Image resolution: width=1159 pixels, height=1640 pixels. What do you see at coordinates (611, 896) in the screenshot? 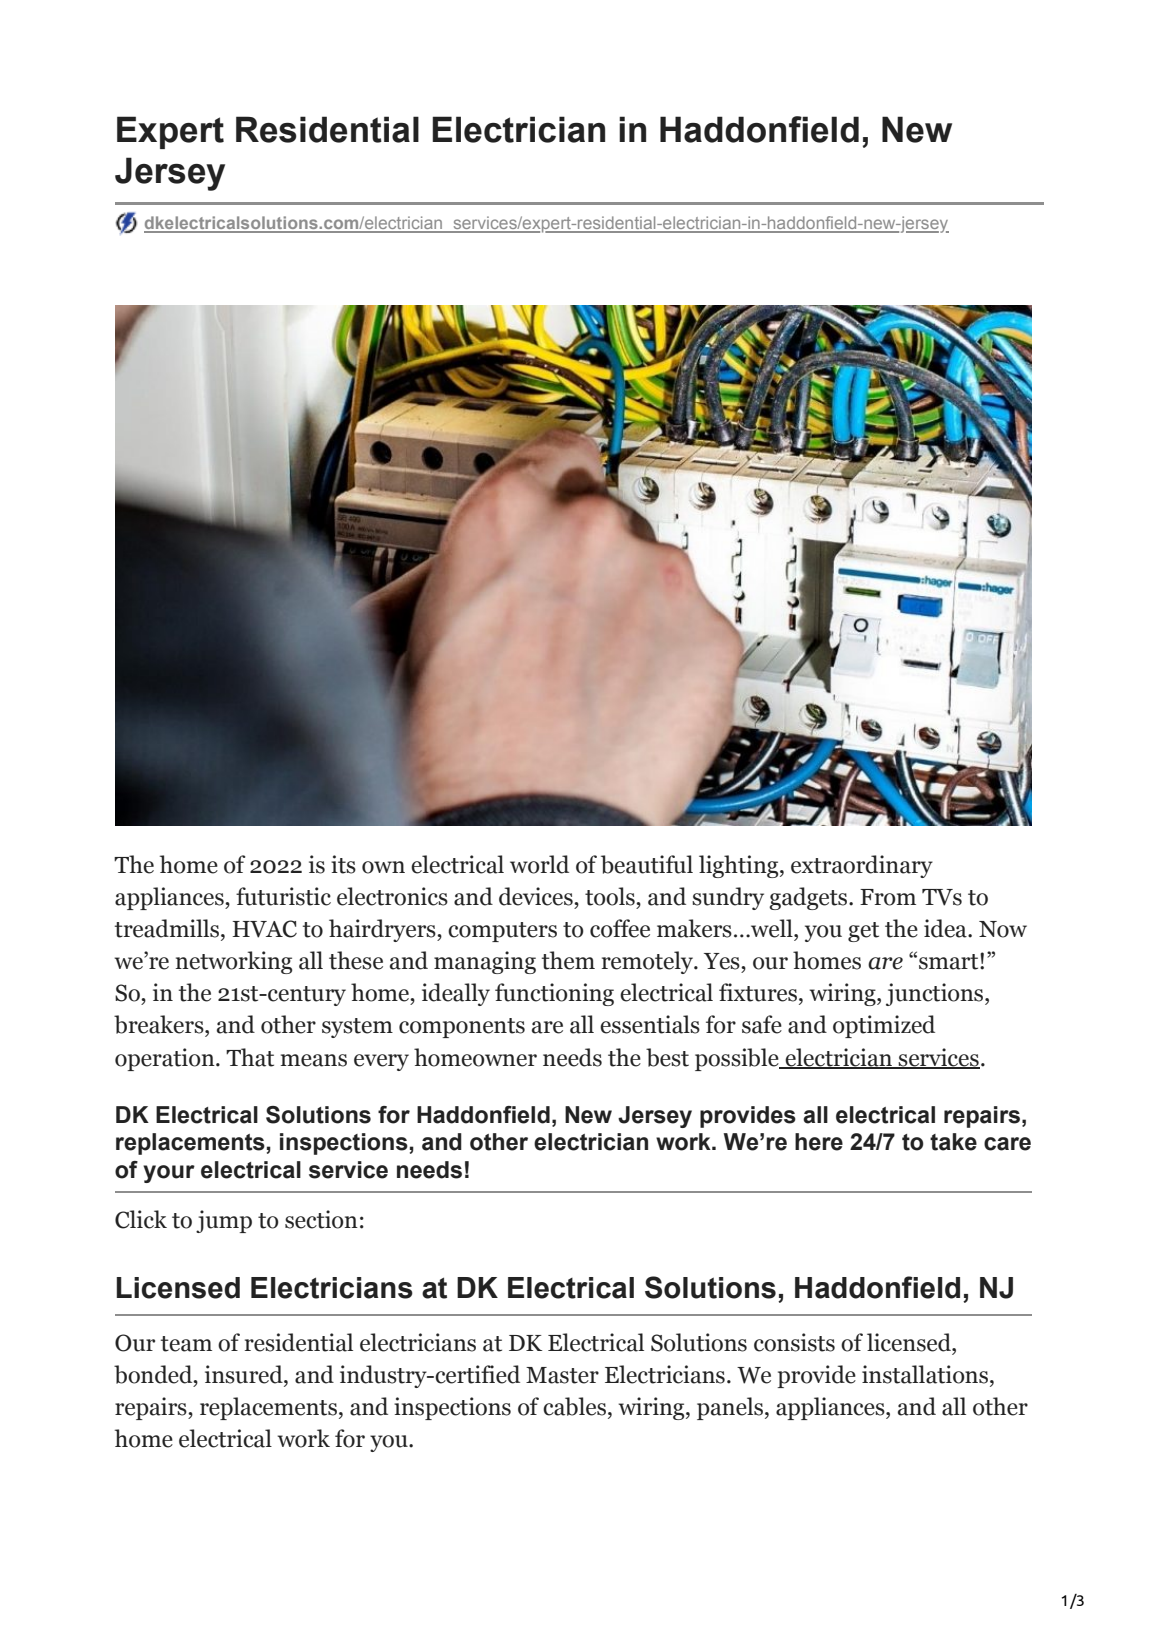
I see `tools` at bounding box center [611, 896].
